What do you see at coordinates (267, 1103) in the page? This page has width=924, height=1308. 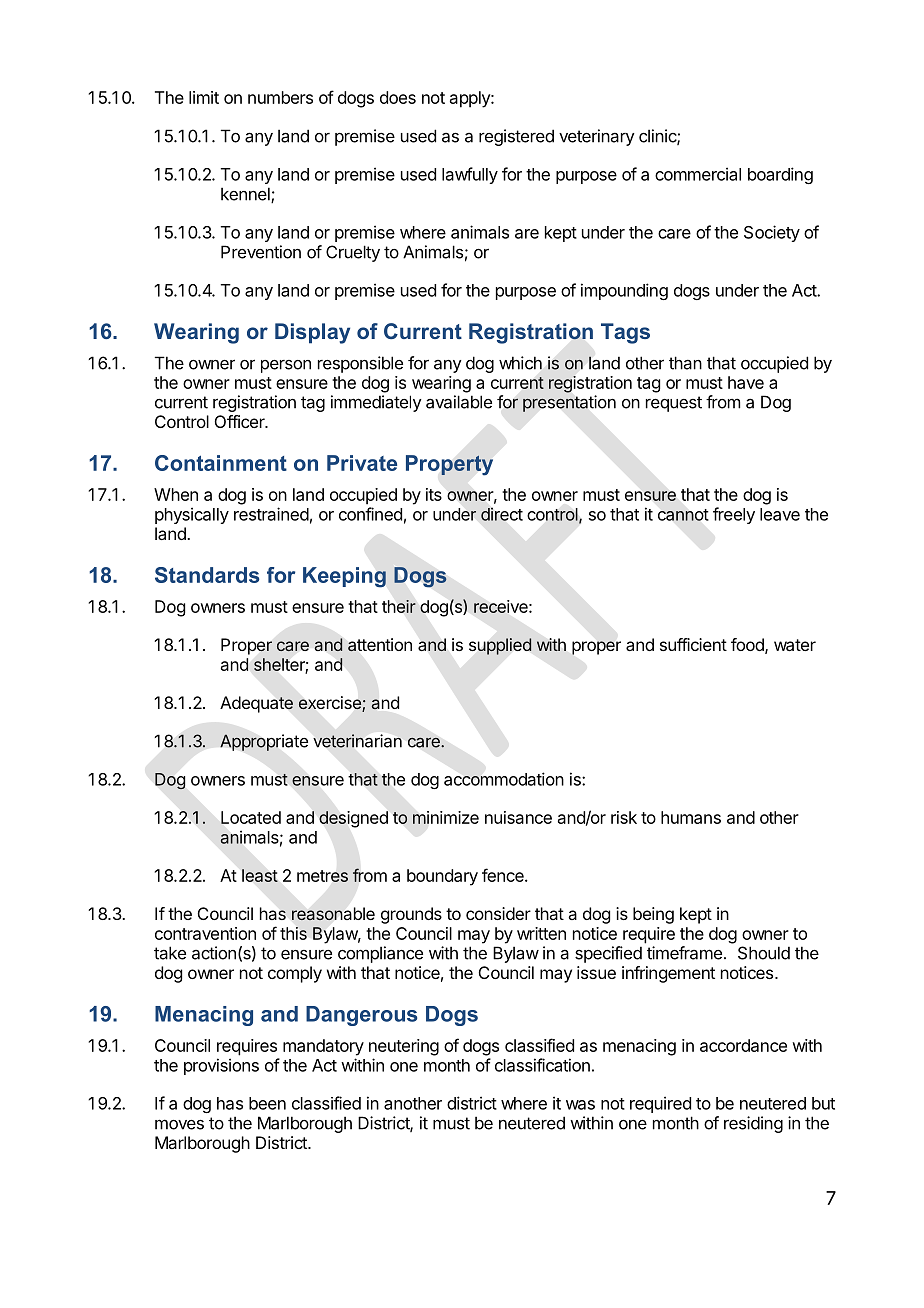 I see `been` at bounding box center [267, 1103].
